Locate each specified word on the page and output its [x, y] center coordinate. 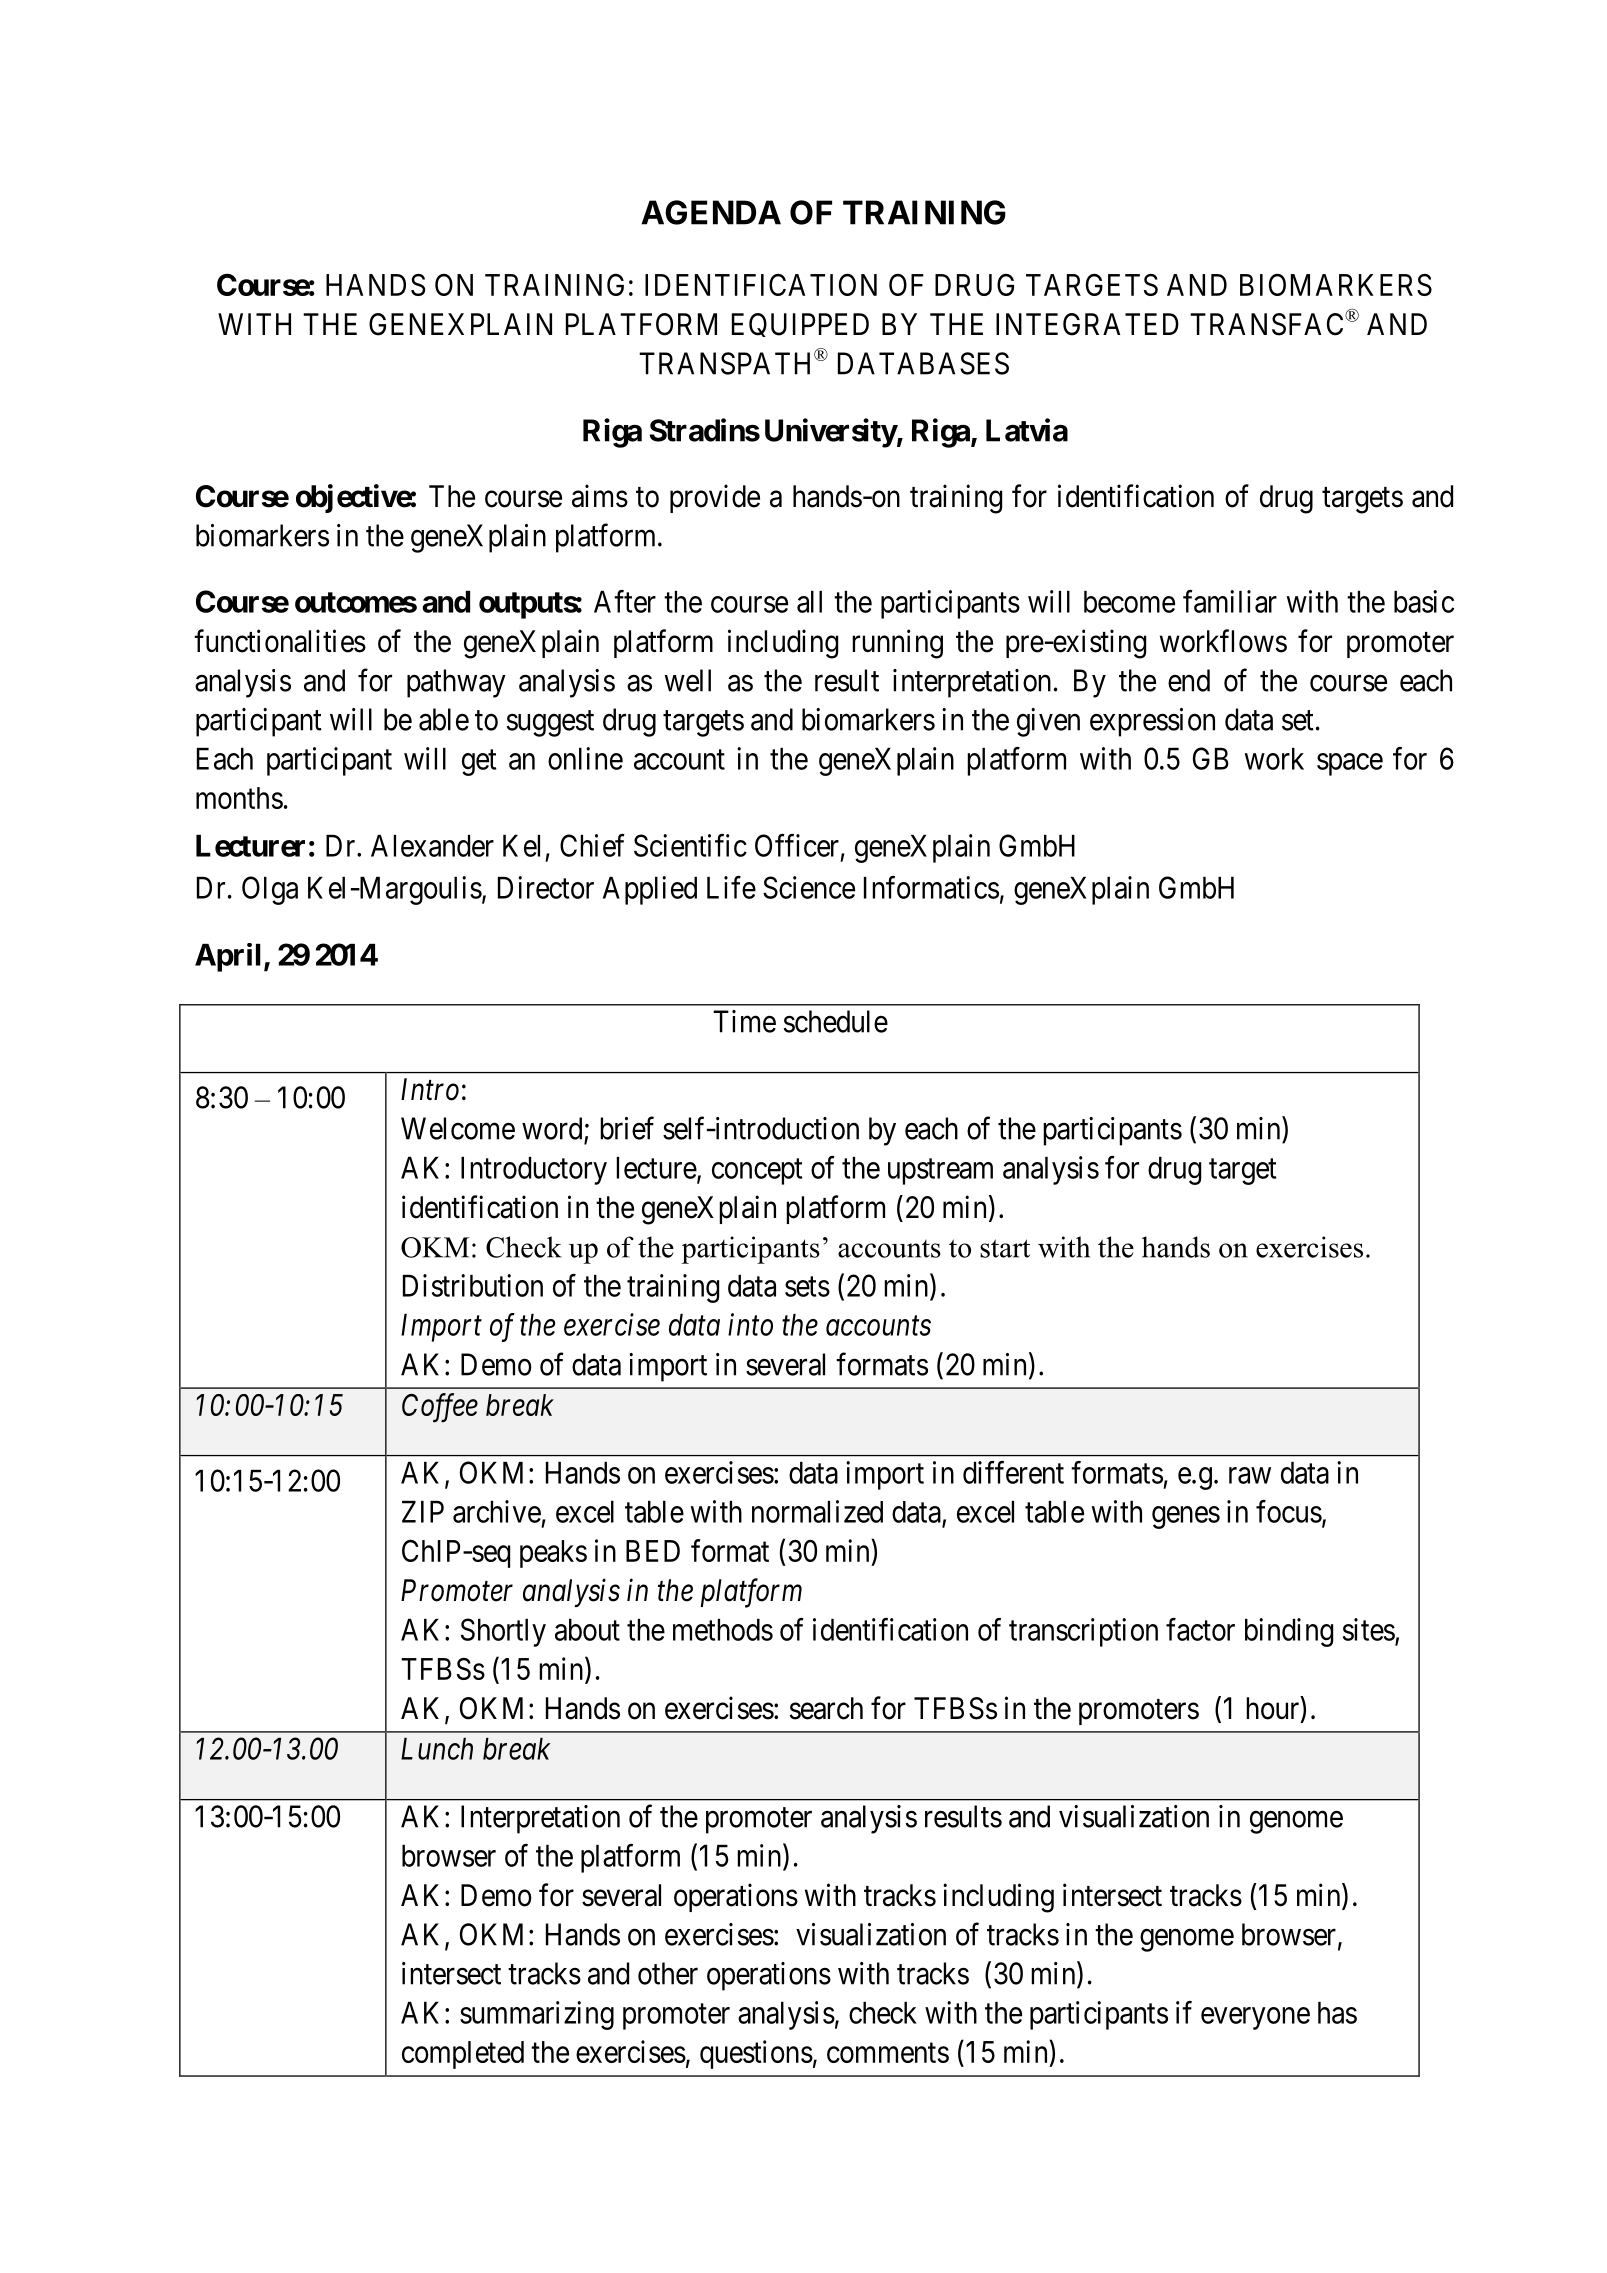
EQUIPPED [800, 325]
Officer [797, 845]
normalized [817, 1511]
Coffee [440, 1408]
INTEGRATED [1087, 324]
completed [463, 2055]
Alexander [432, 846]
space [1350, 764]
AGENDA [711, 212]
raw [1250, 1475]
